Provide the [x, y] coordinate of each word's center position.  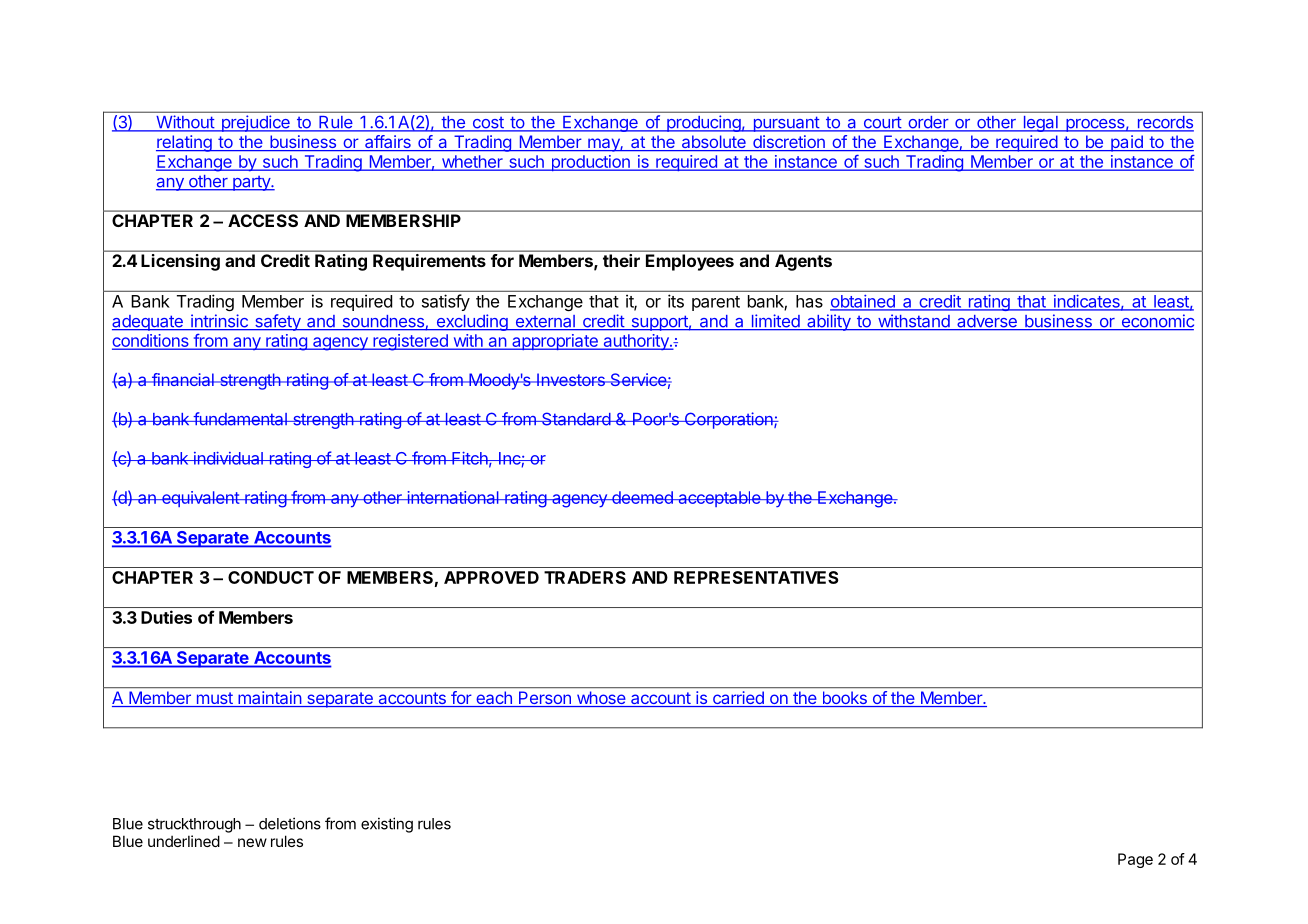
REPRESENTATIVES [756, 577]
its [676, 301]
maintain [269, 699]
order [928, 123]
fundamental [240, 419]
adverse [987, 322]
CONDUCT [271, 577]
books [844, 699]
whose [601, 699]
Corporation [728, 420]
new [252, 842]
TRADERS [585, 577]
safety [277, 322]
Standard [576, 419]
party [251, 183]
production [590, 163]
